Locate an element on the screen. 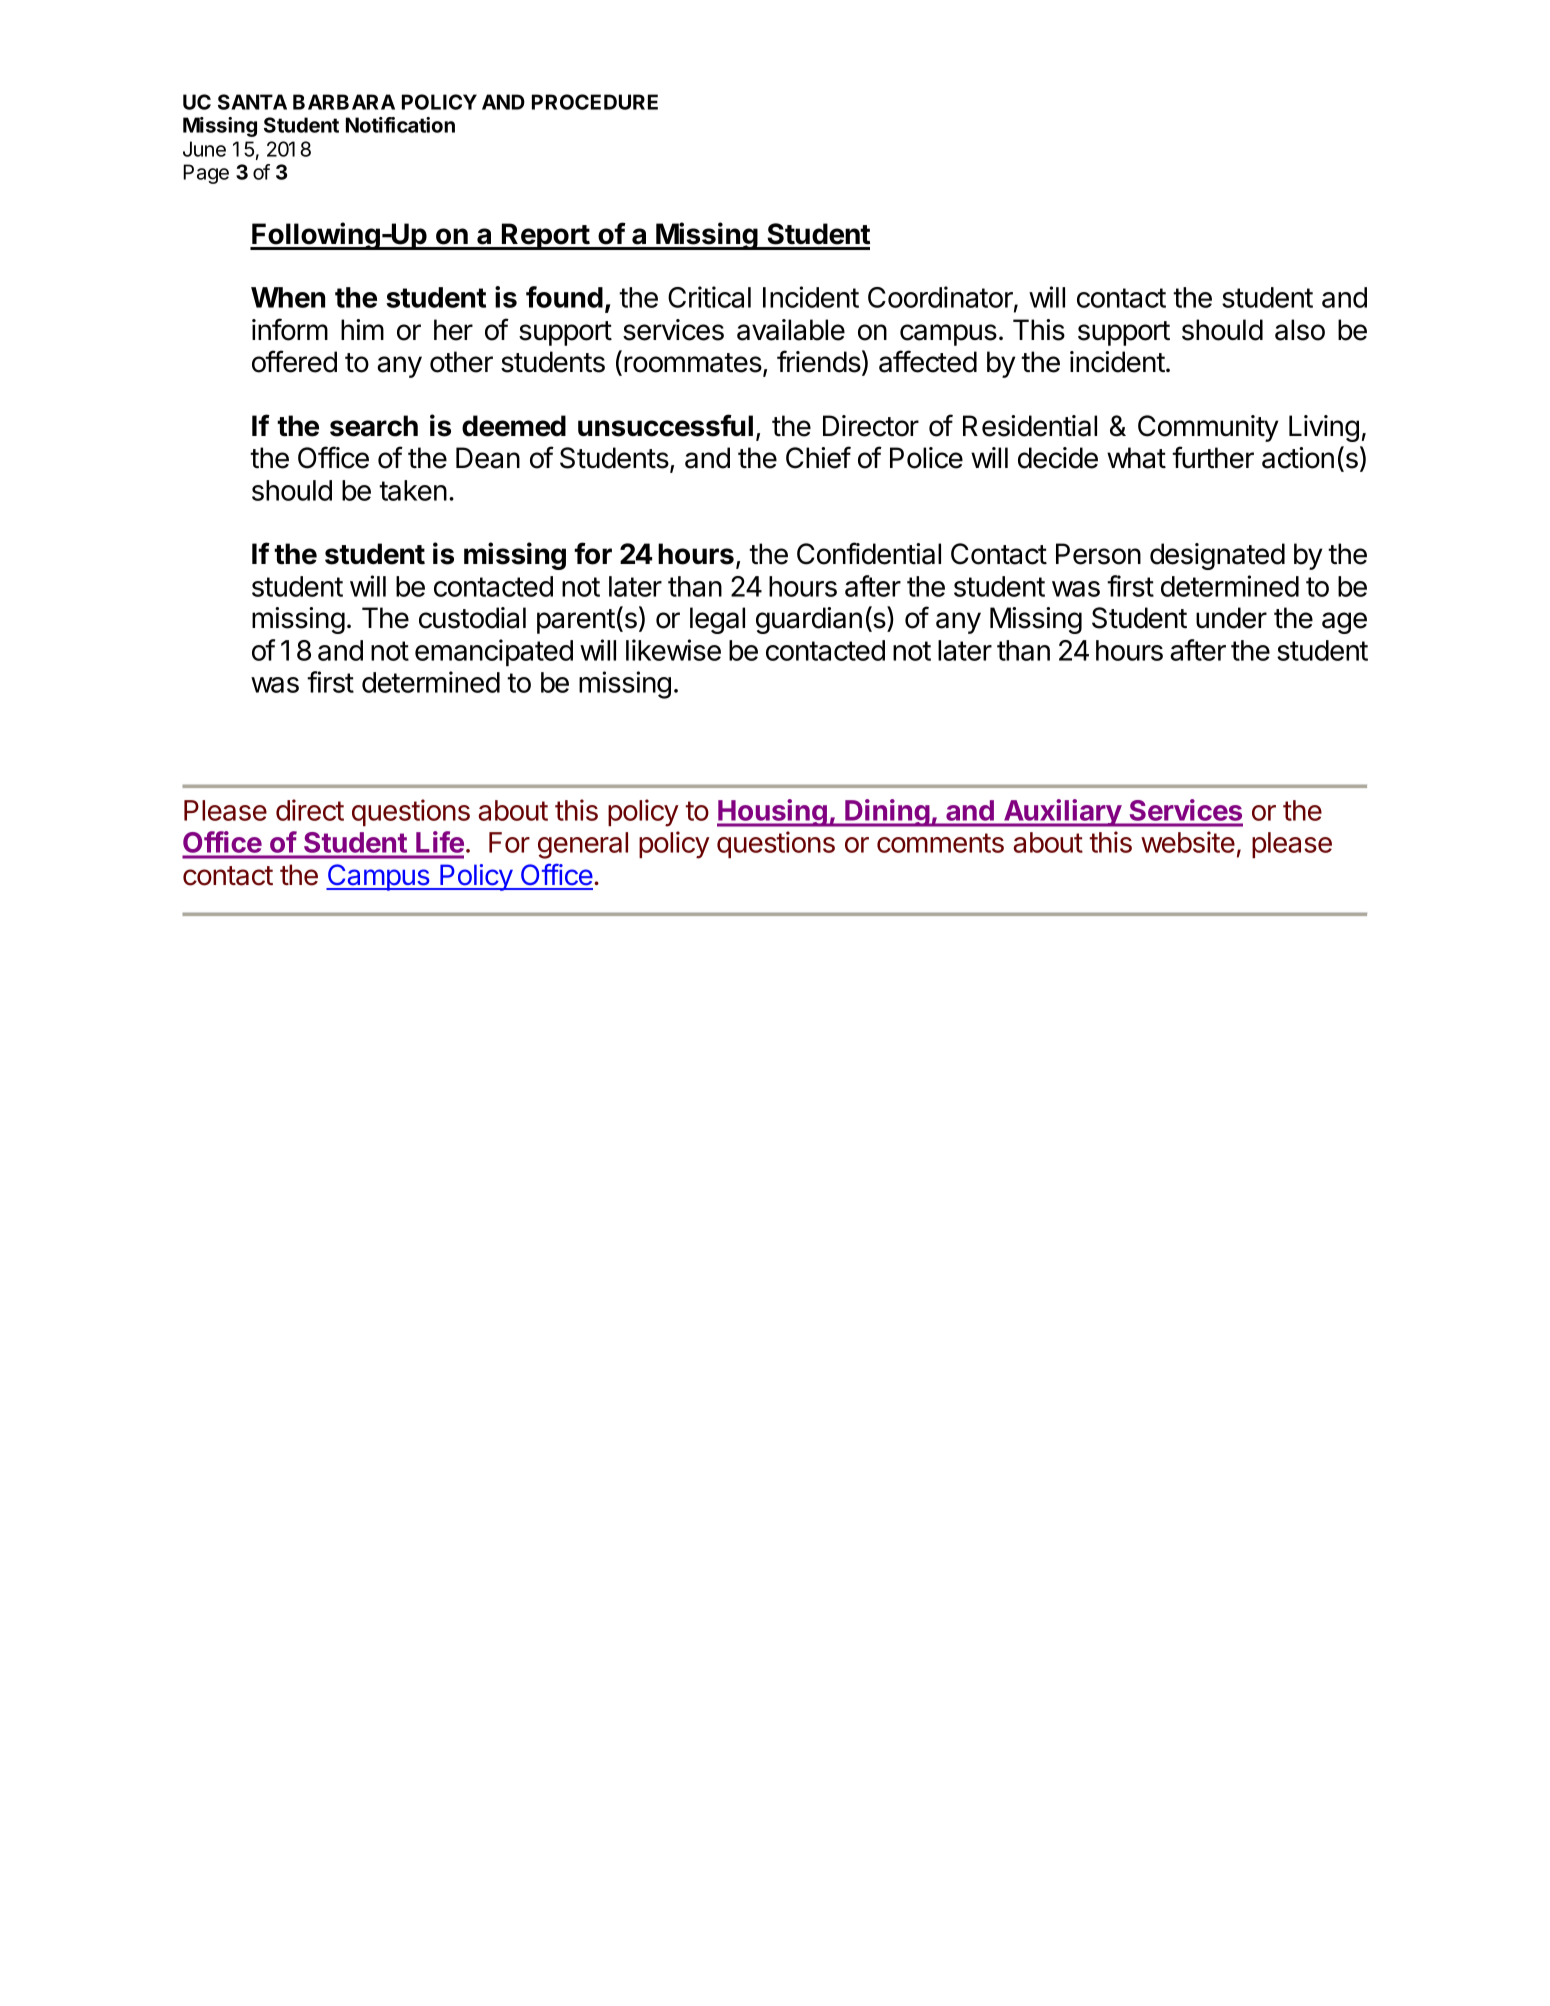  website is located at coordinates (1188, 842).
